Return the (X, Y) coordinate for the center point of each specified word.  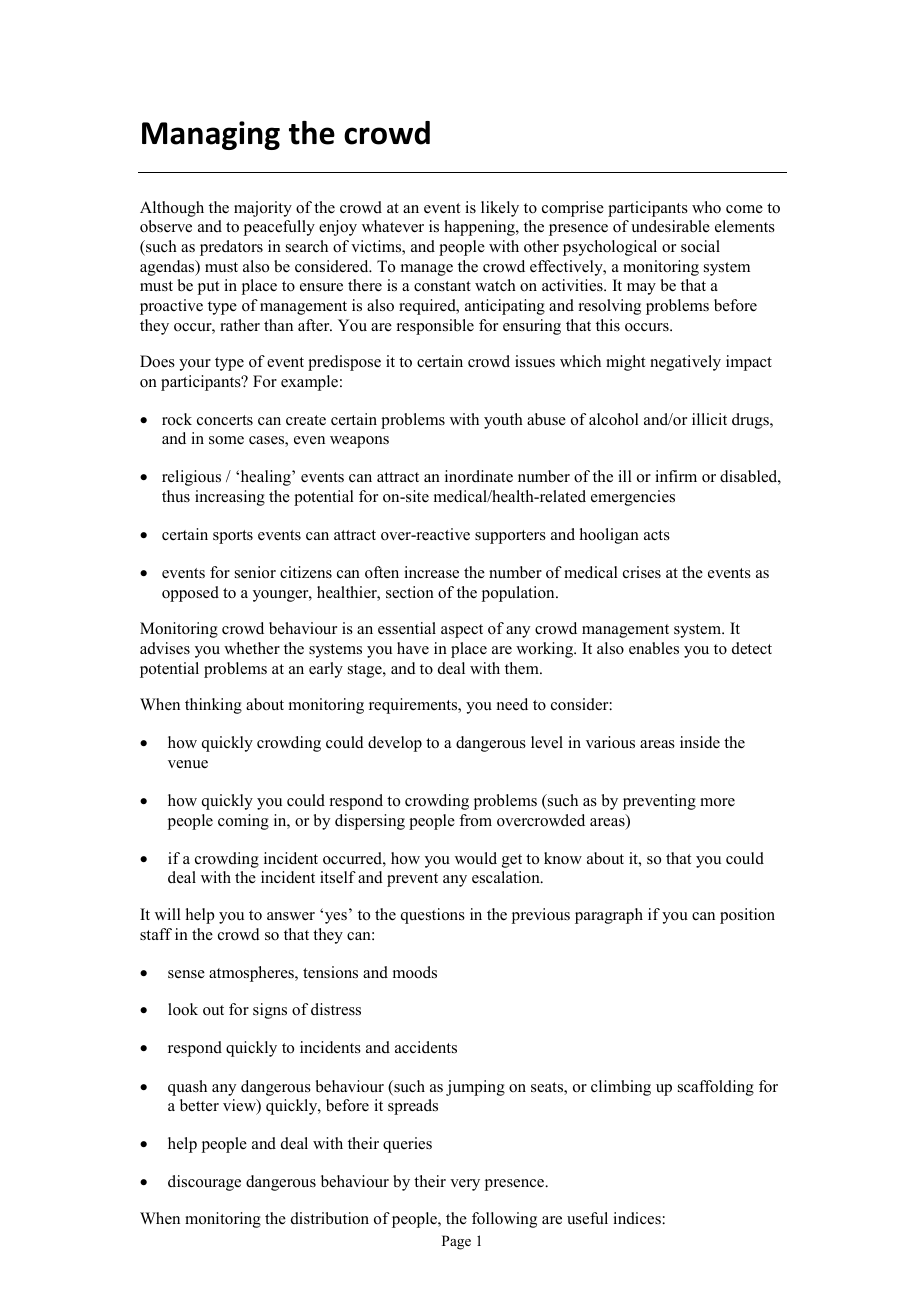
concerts (225, 420)
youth (503, 421)
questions (433, 916)
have (413, 648)
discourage (204, 1183)
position (747, 916)
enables (654, 648)
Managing (211, 135)
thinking (213, 706)
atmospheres (252, 974)
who (706, 207)
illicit (709, 419)
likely (500, 209)
